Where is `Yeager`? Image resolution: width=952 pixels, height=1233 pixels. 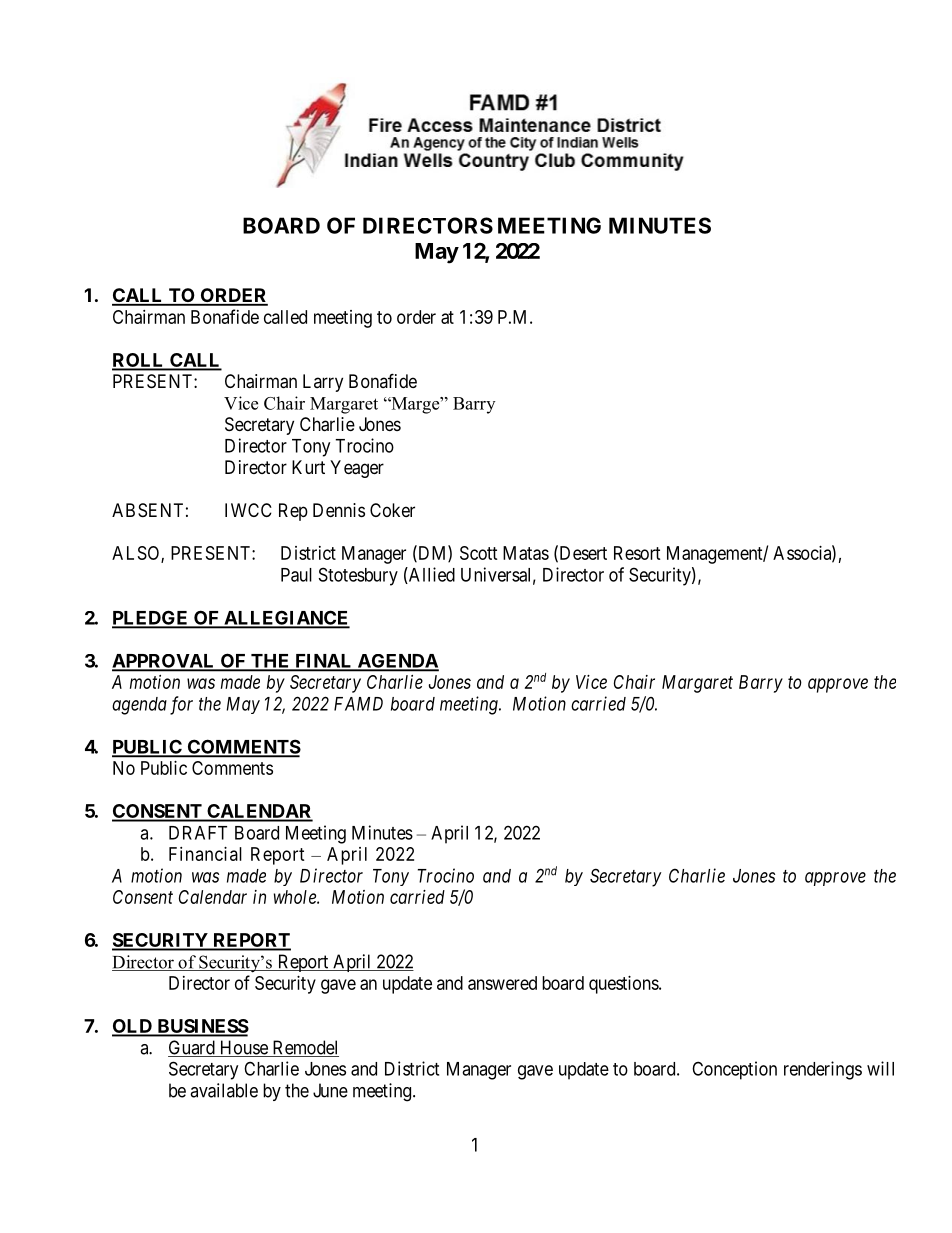 Yeager is located at coordinates (357, 469).
